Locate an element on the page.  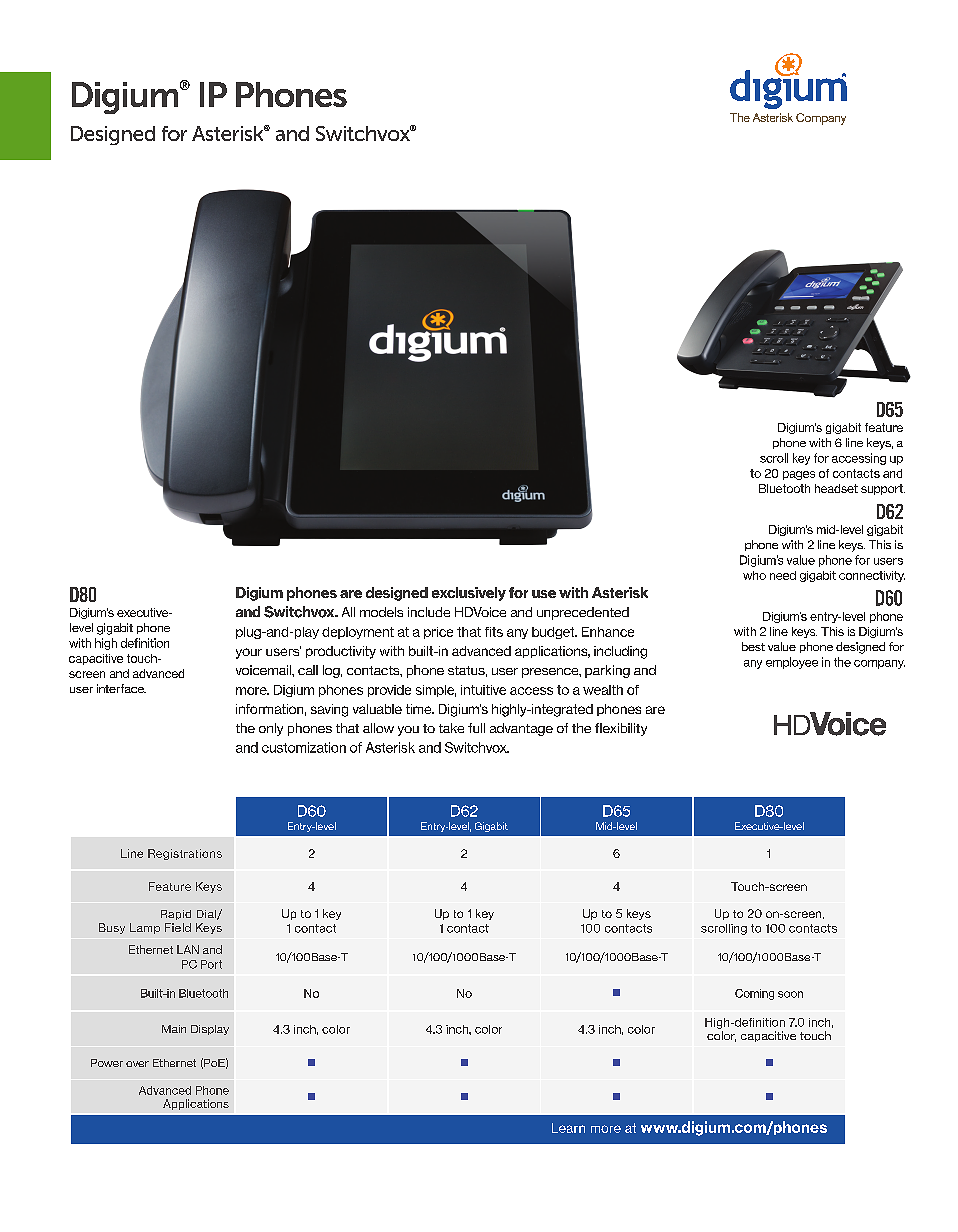
your is located at coordinates (249, 653).
